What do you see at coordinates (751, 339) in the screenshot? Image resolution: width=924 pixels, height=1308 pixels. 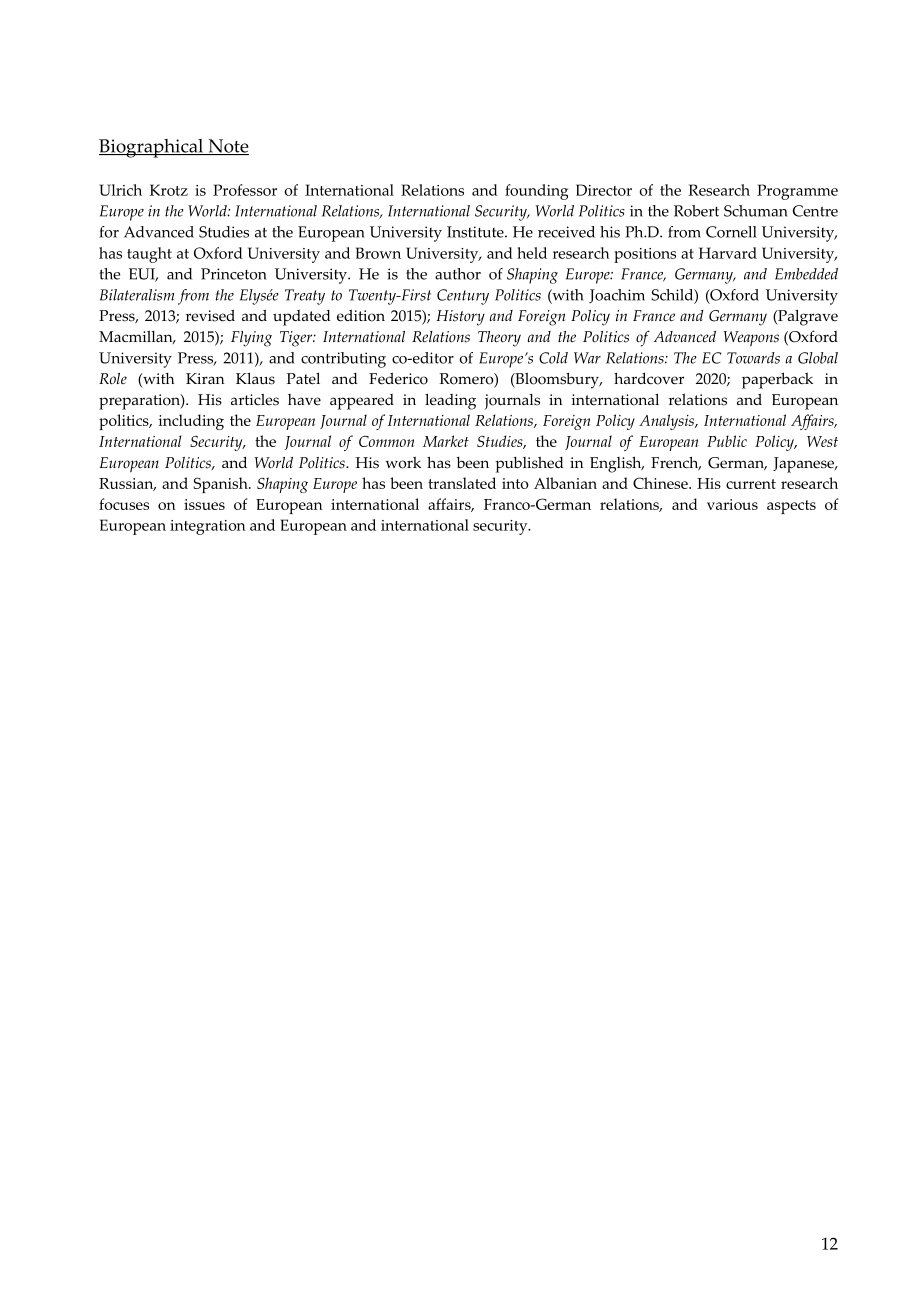 I see `Weapons` at bounding box center [751, 339].
